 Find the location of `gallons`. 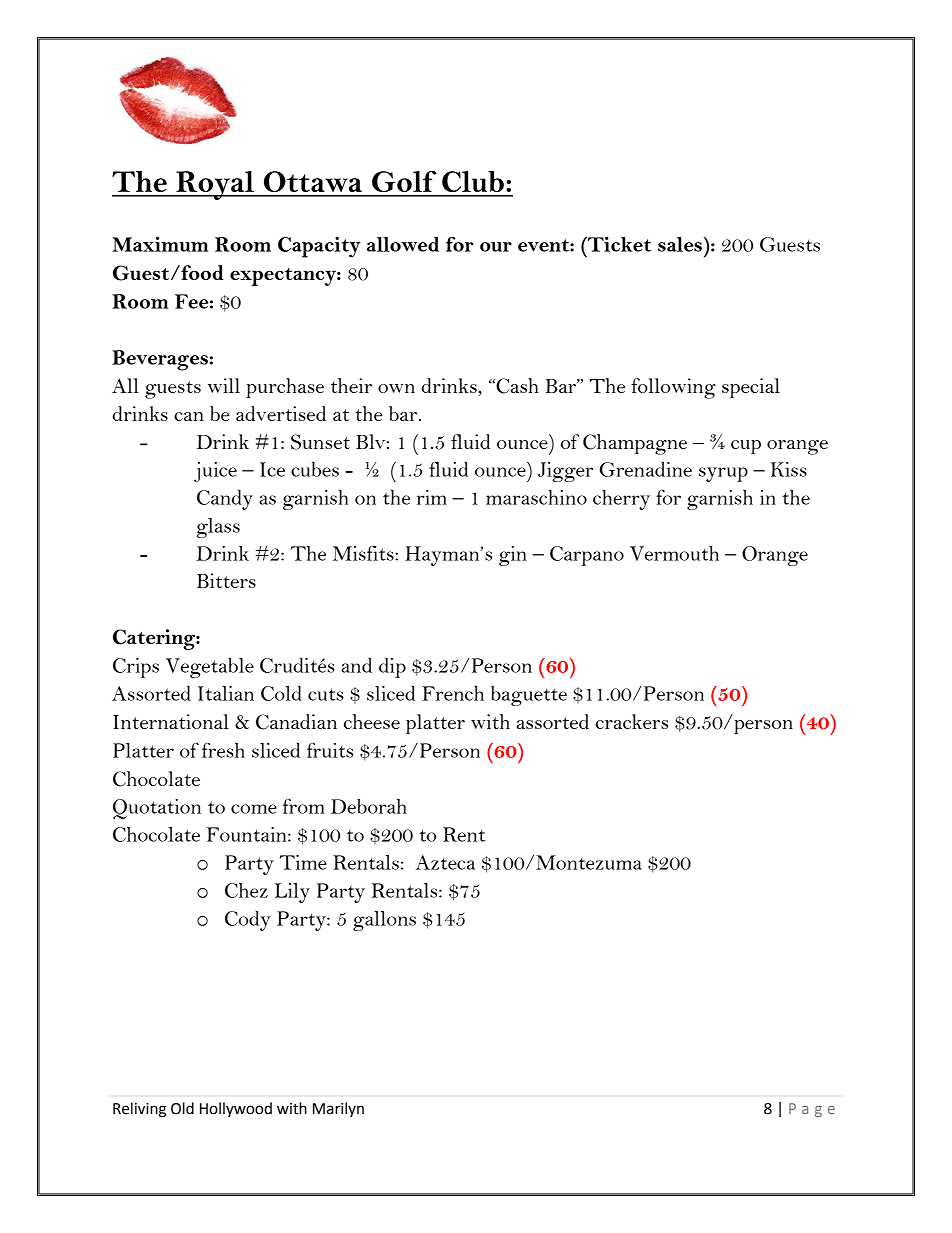

gallons is located at coordinates (384, 921).
